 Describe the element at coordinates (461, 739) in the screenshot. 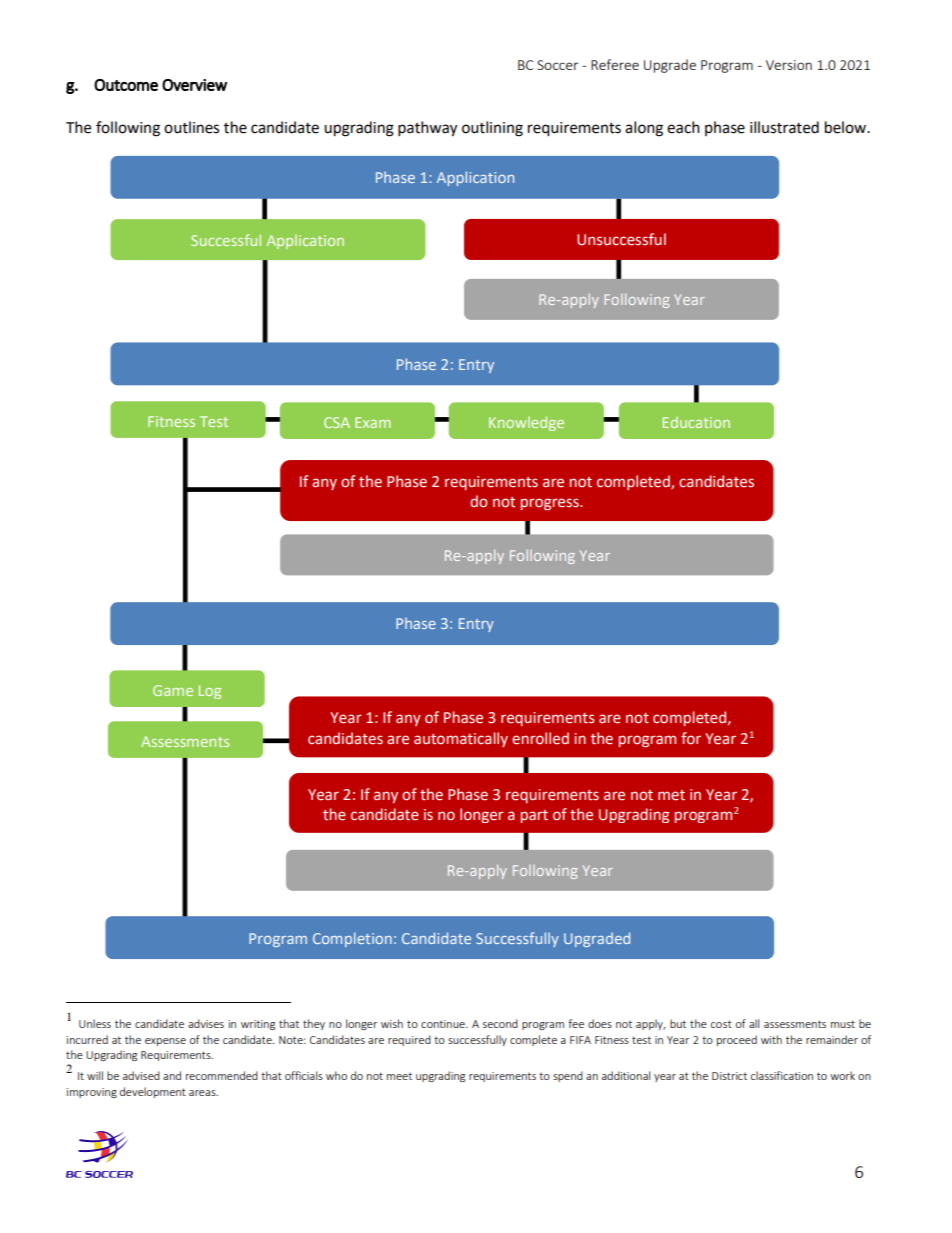

I see `automatically` at that location.
